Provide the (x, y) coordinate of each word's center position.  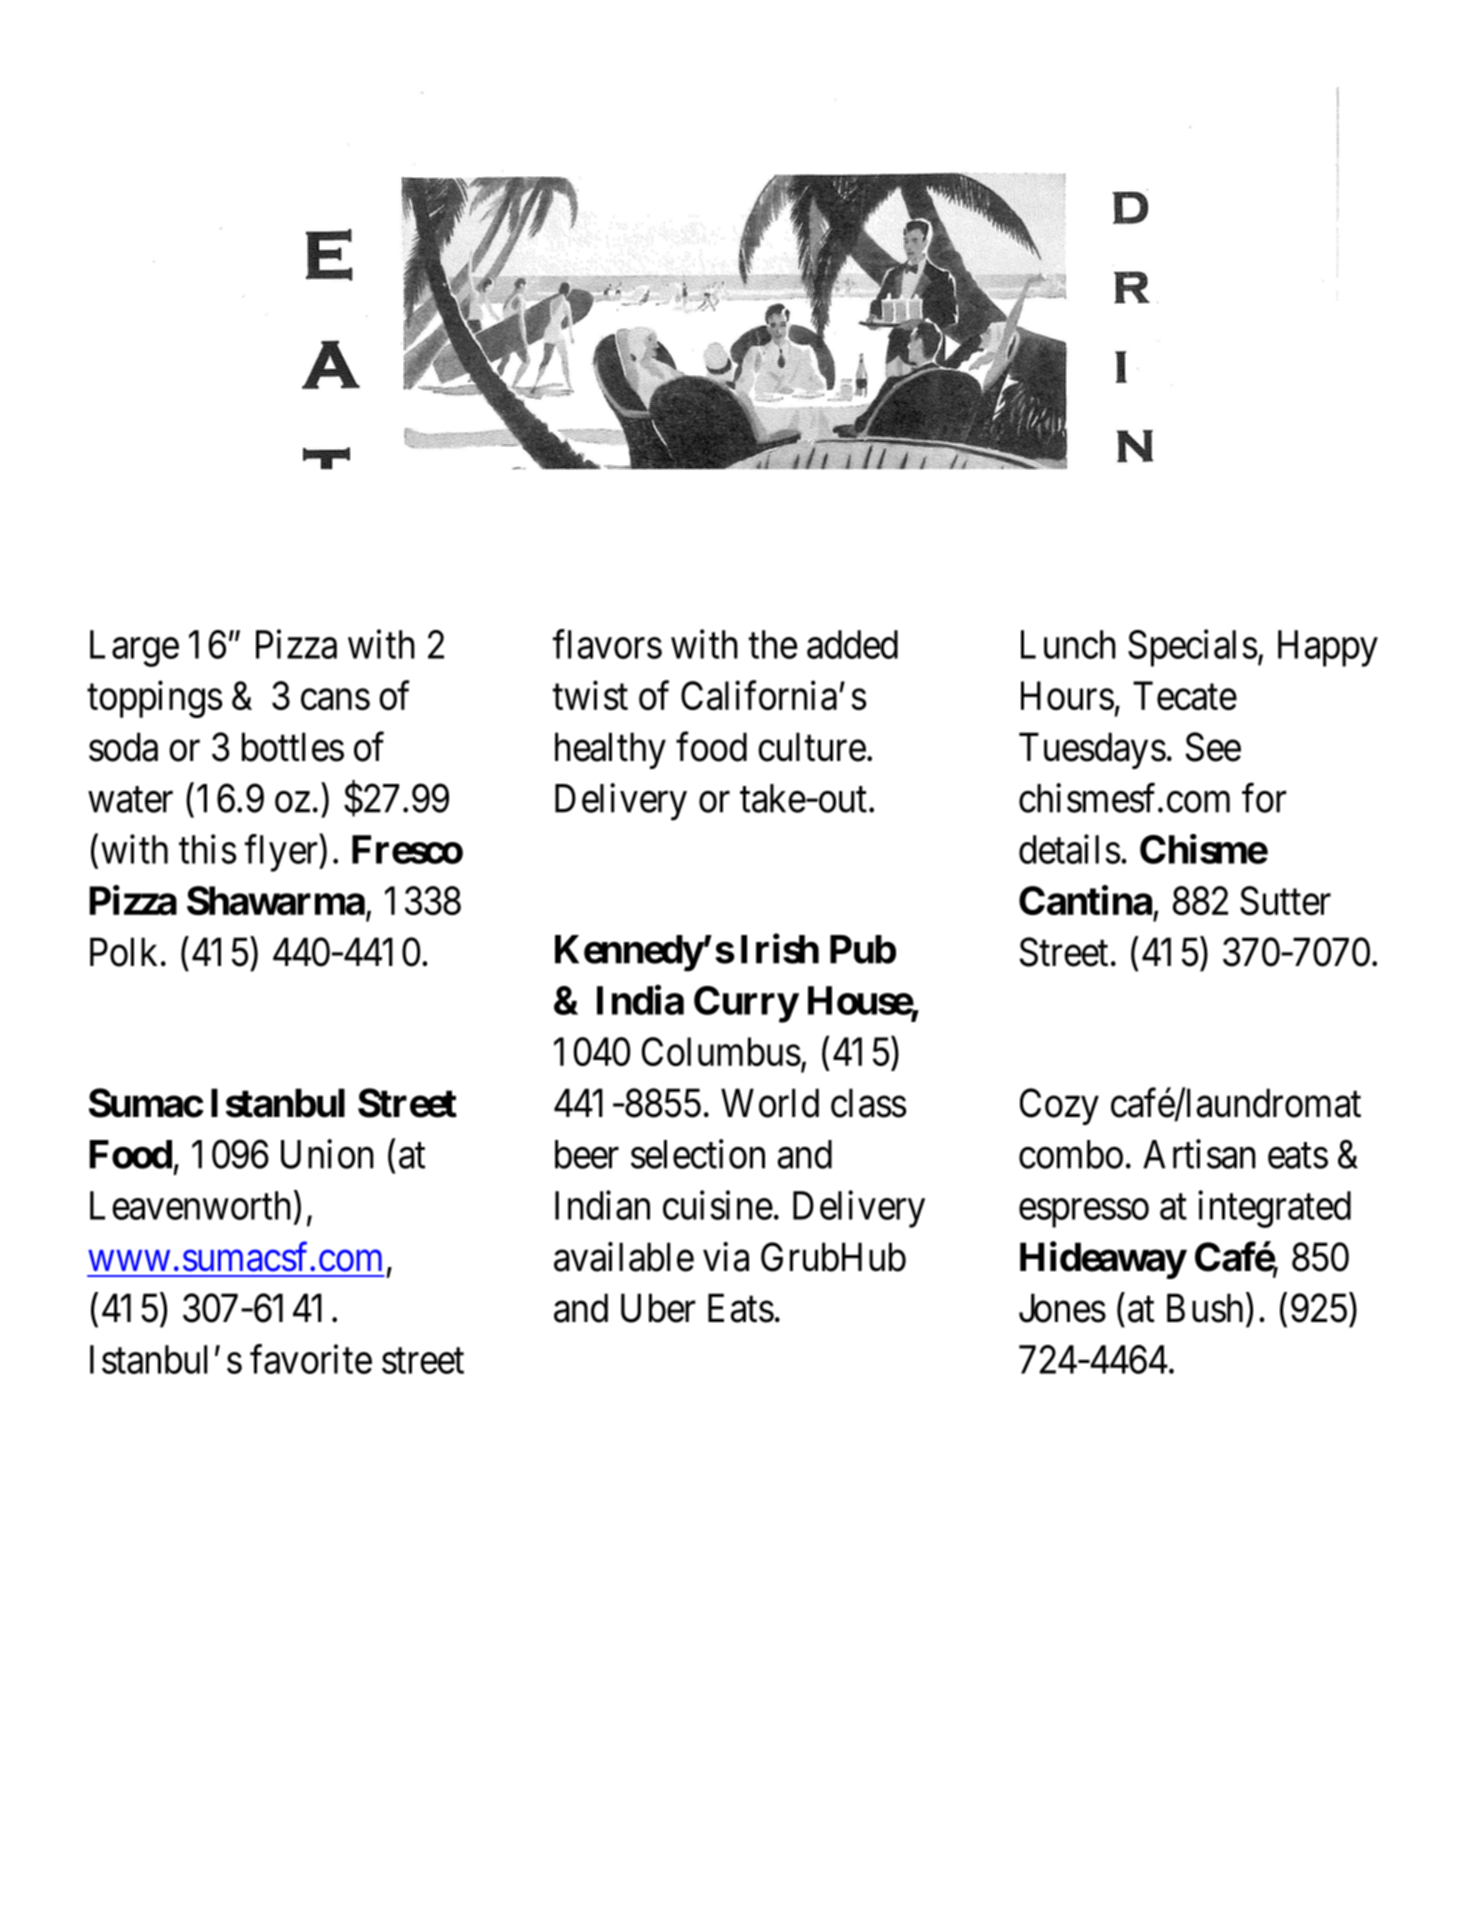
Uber (658, 1308)
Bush (1205, 1308)
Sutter (1285, 901)
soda (123, 747)
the (773, 644)
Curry (746, 1004)
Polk (123, 952)
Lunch (1068, 644)
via (726, 1257)
